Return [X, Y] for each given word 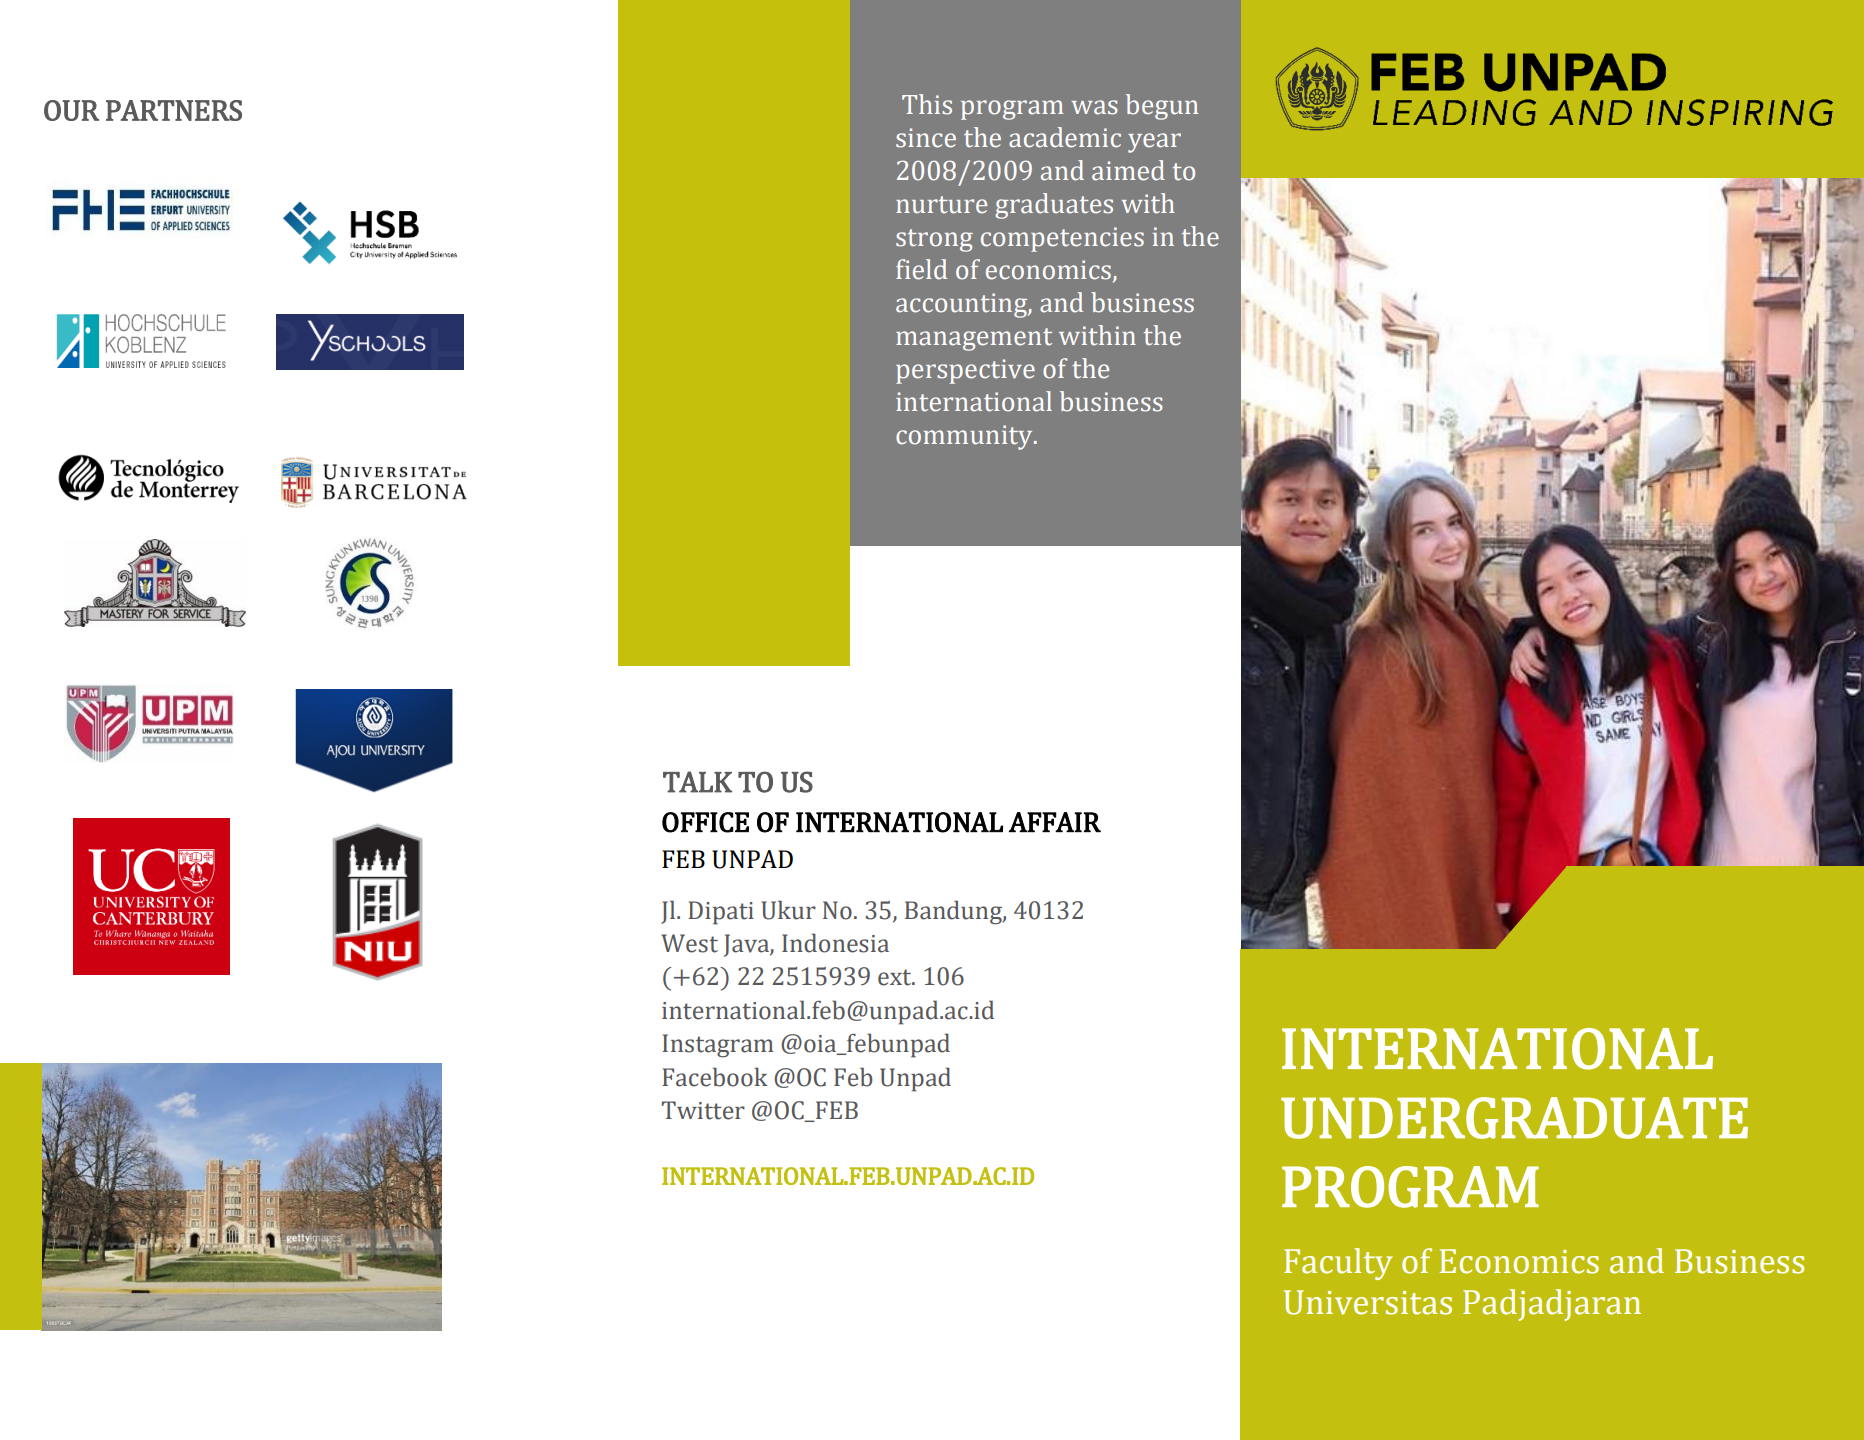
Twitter [703, 1110]
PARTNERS [174, 110]
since [926, 138]
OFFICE [705, 822]
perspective [965, 371]
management [974, 339]
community [965, 437]
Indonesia [835, 943]
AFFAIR [1055, 822]
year [1154, 143]
